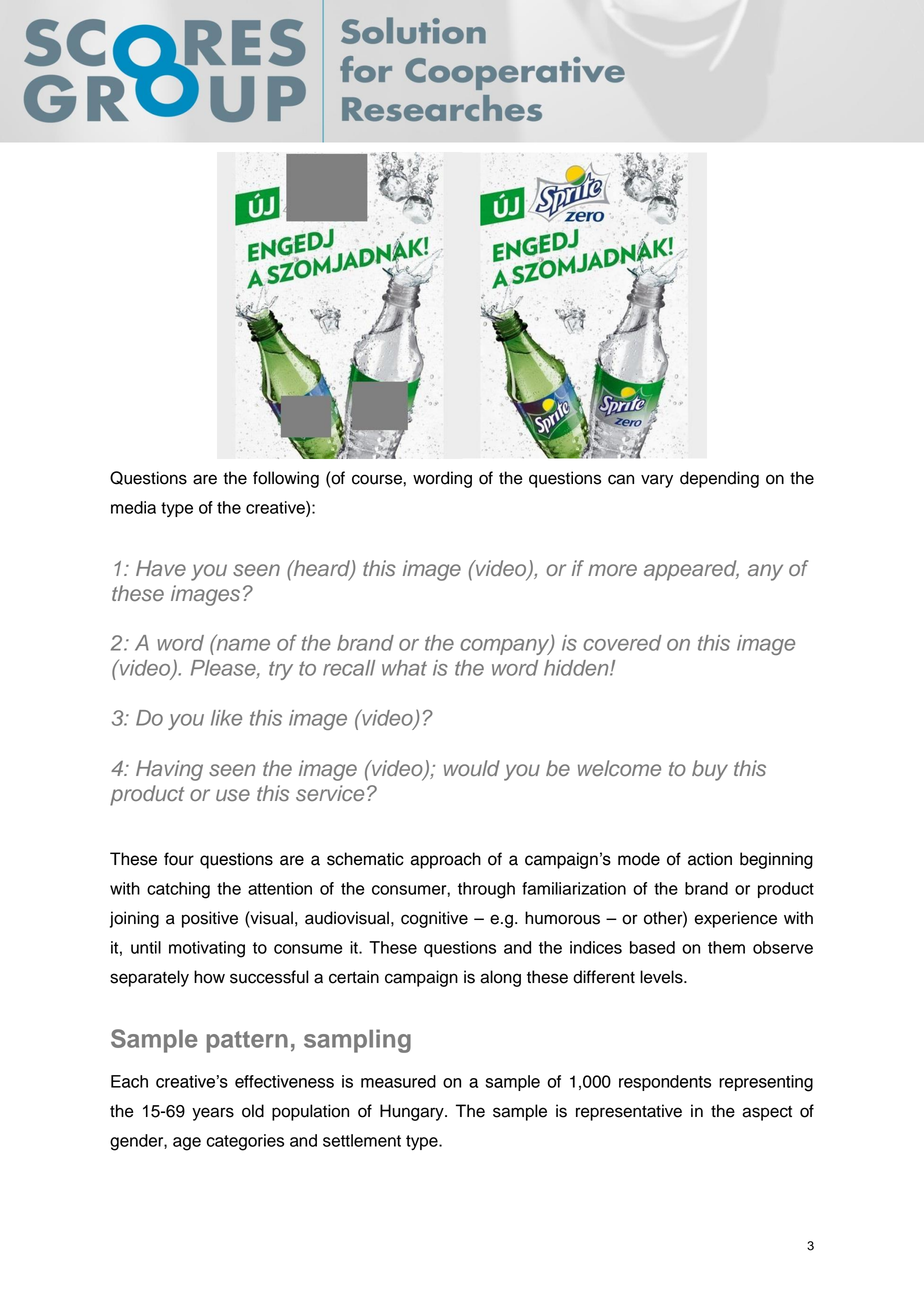  Describe the element at coordinates (735, 919) in the page. I see `experience` at that location.
